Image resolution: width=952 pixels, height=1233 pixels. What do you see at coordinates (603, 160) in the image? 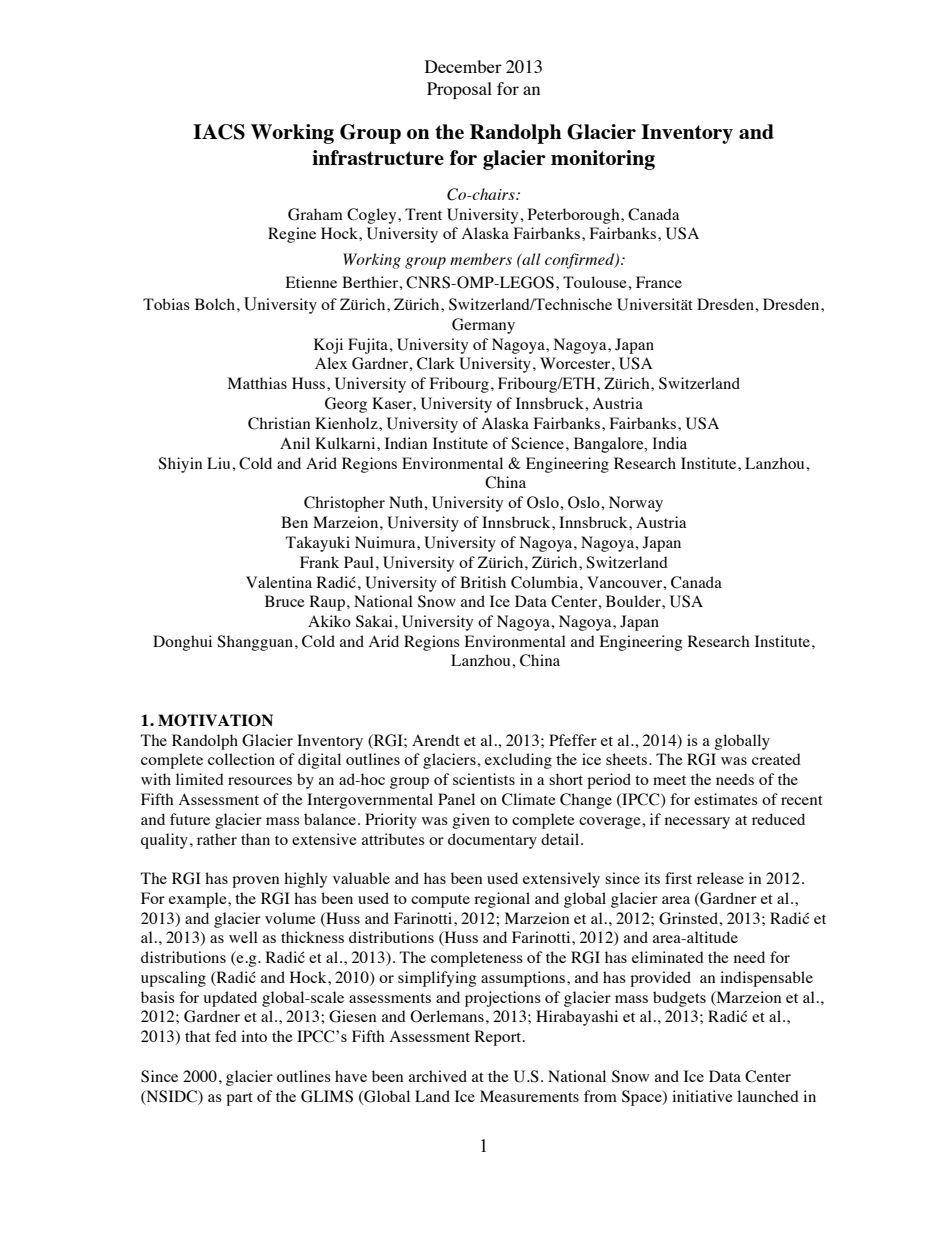
I see `monitoring` at bounding box center [603, 160].
